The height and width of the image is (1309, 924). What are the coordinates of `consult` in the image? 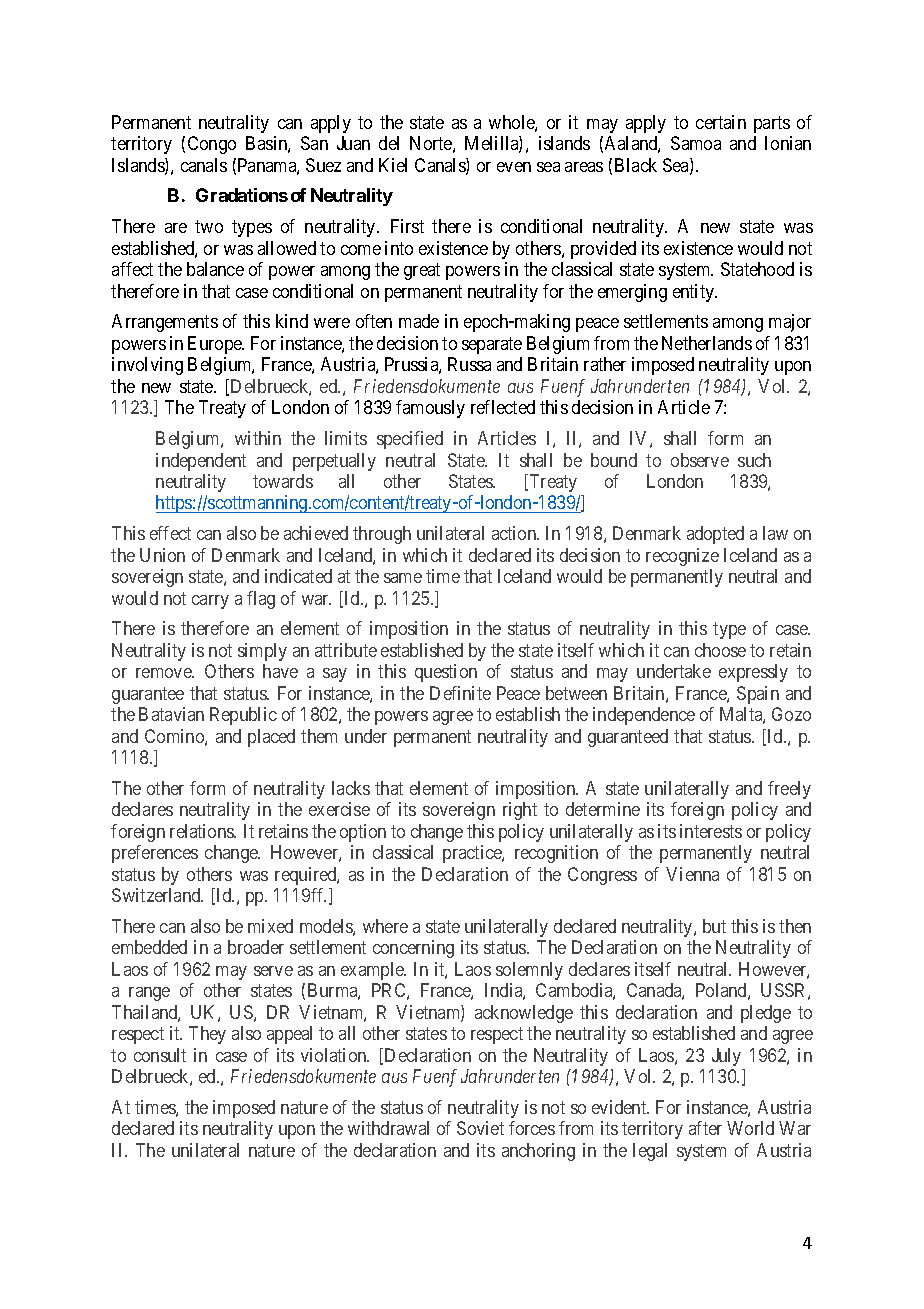 It's located at (160, 1055).
